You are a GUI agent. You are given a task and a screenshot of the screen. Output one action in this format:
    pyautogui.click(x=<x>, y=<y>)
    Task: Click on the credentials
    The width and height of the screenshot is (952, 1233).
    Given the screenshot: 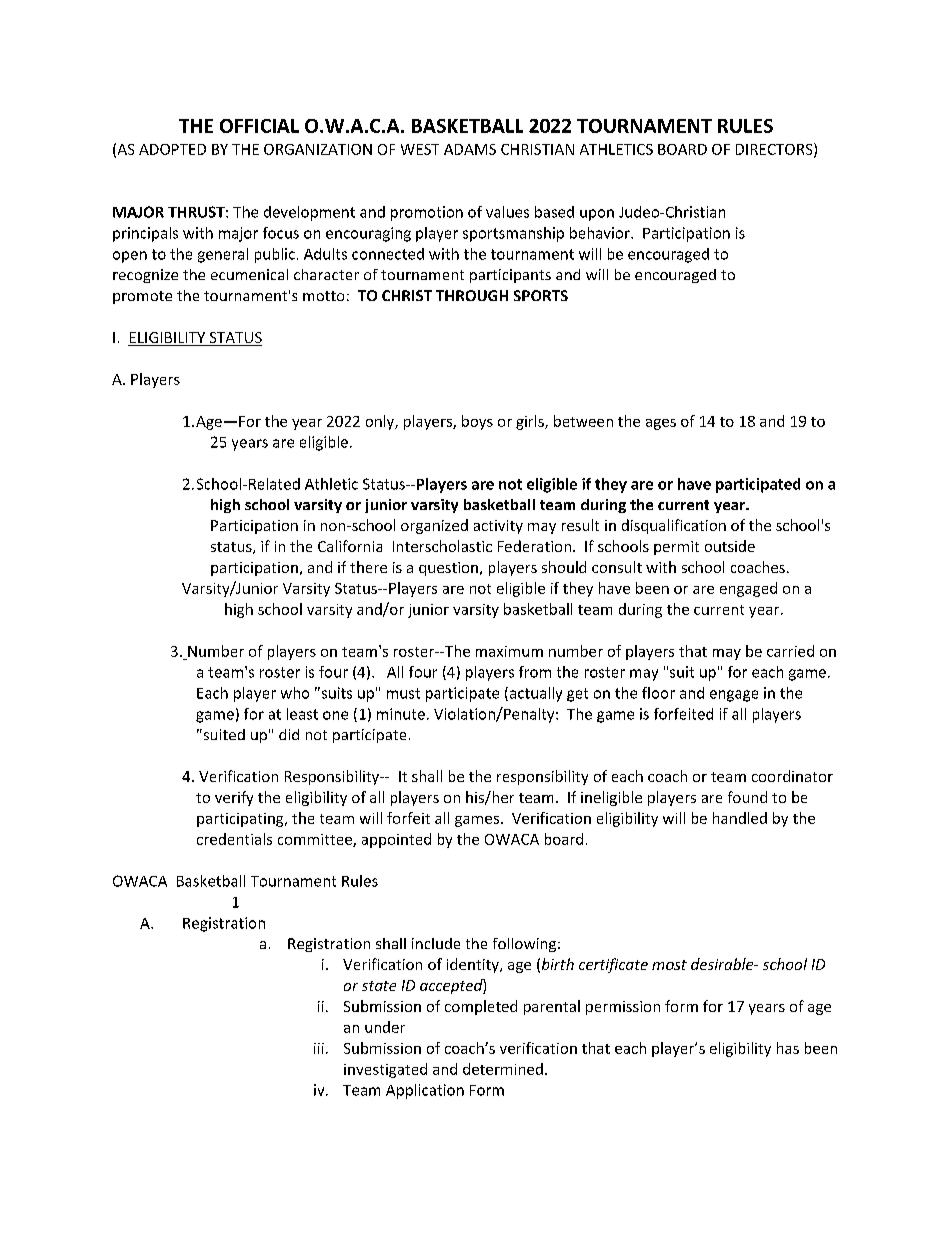 What is the action you would take?
    pyautogui.click(x=234, y=839)
